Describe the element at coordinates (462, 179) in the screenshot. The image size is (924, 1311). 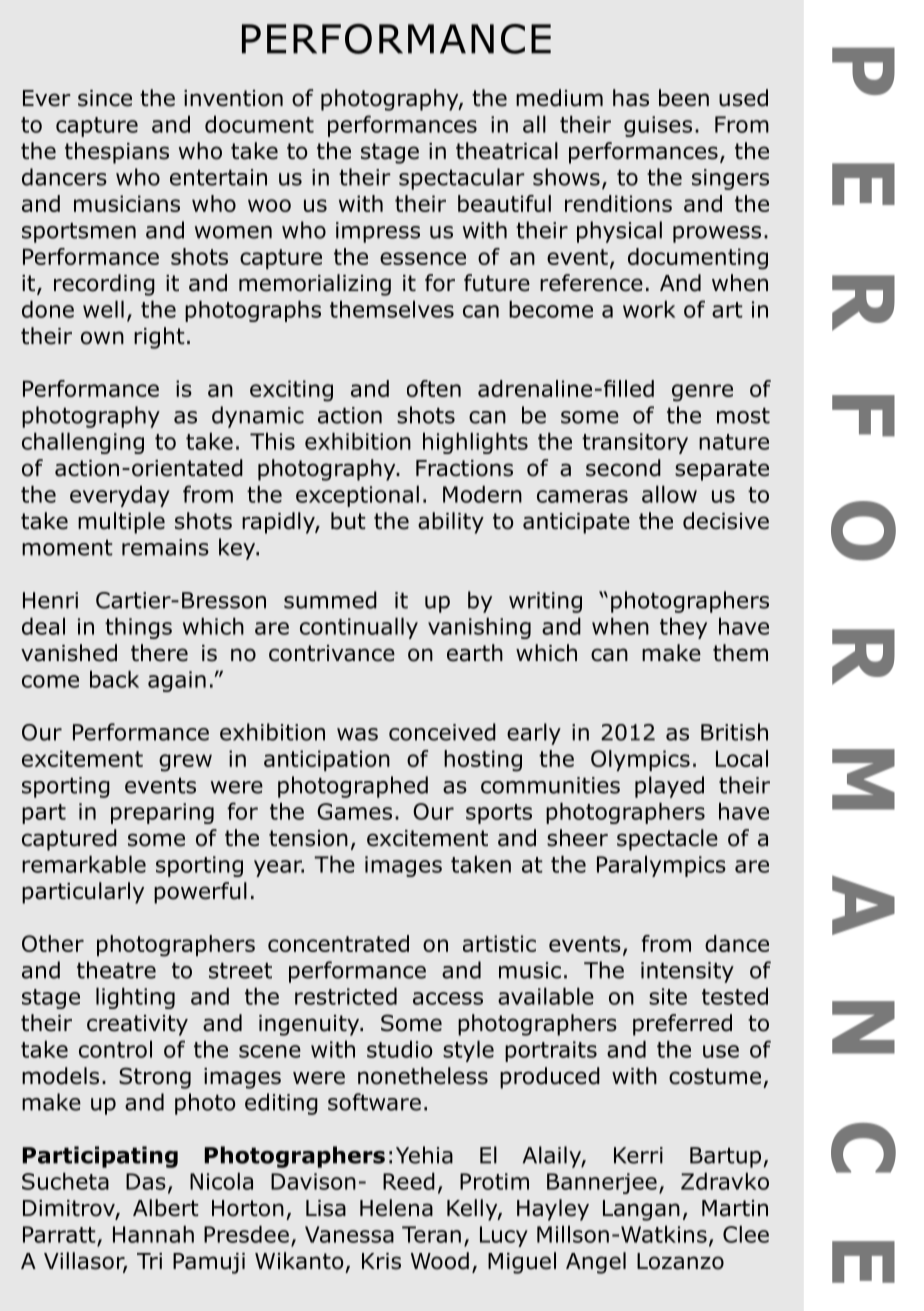
I see `spectacular` at that location.
